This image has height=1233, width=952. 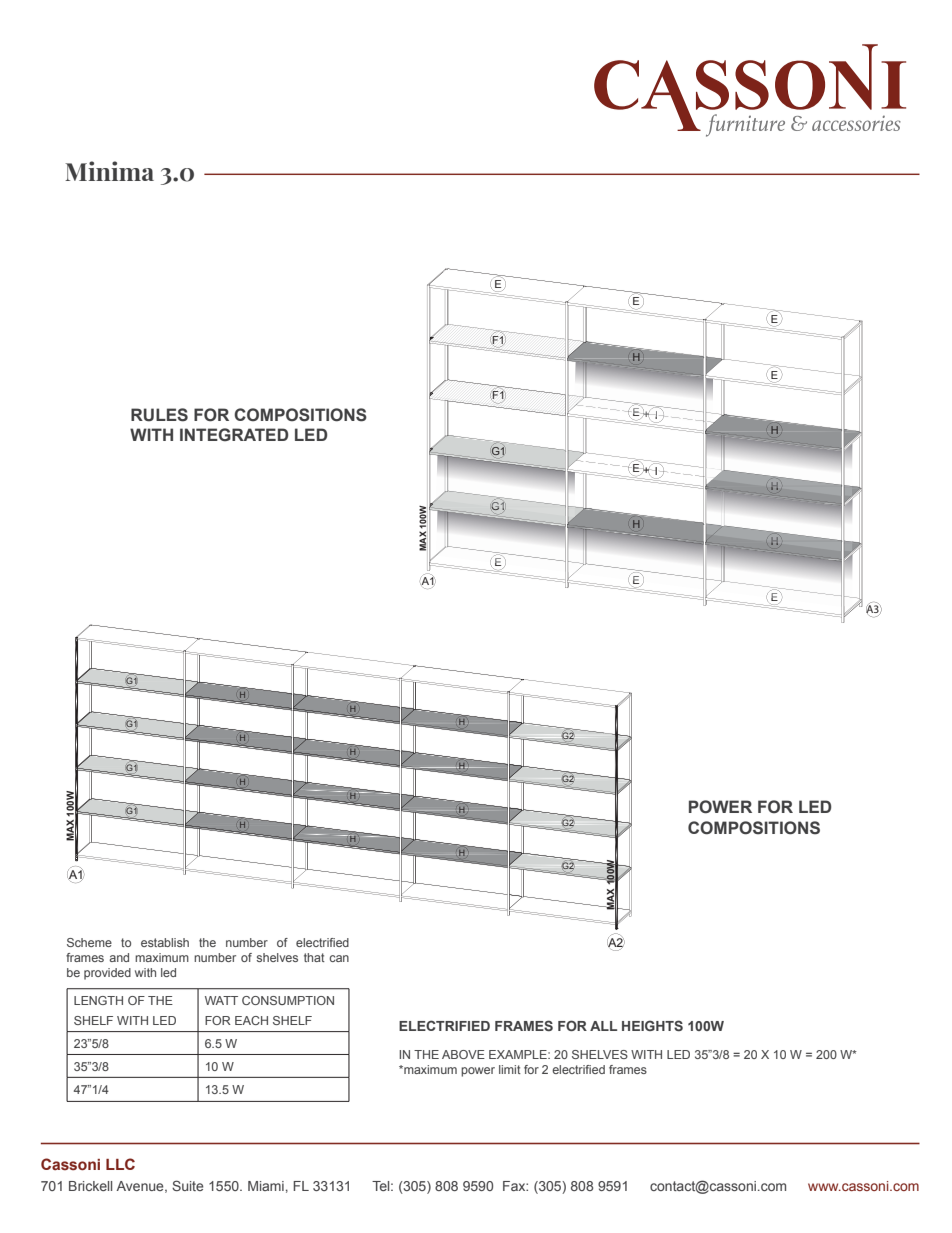 What do you see at coordinates (266, 1186) in the image?
I see `Miami` at bounding box center [266, 1186].
